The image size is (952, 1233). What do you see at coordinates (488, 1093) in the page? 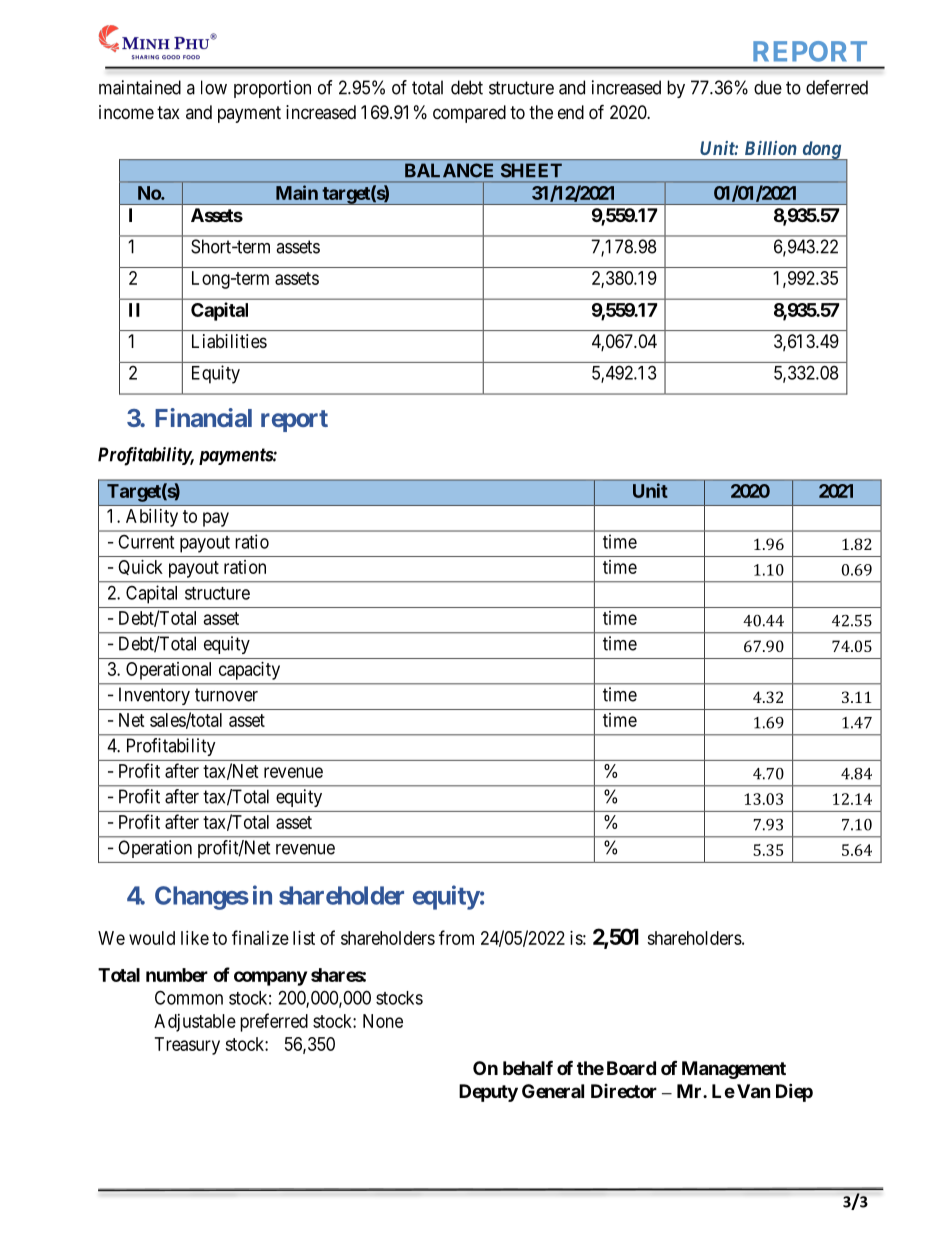
I see `Deputy` at bounding box center [488, 1093].
